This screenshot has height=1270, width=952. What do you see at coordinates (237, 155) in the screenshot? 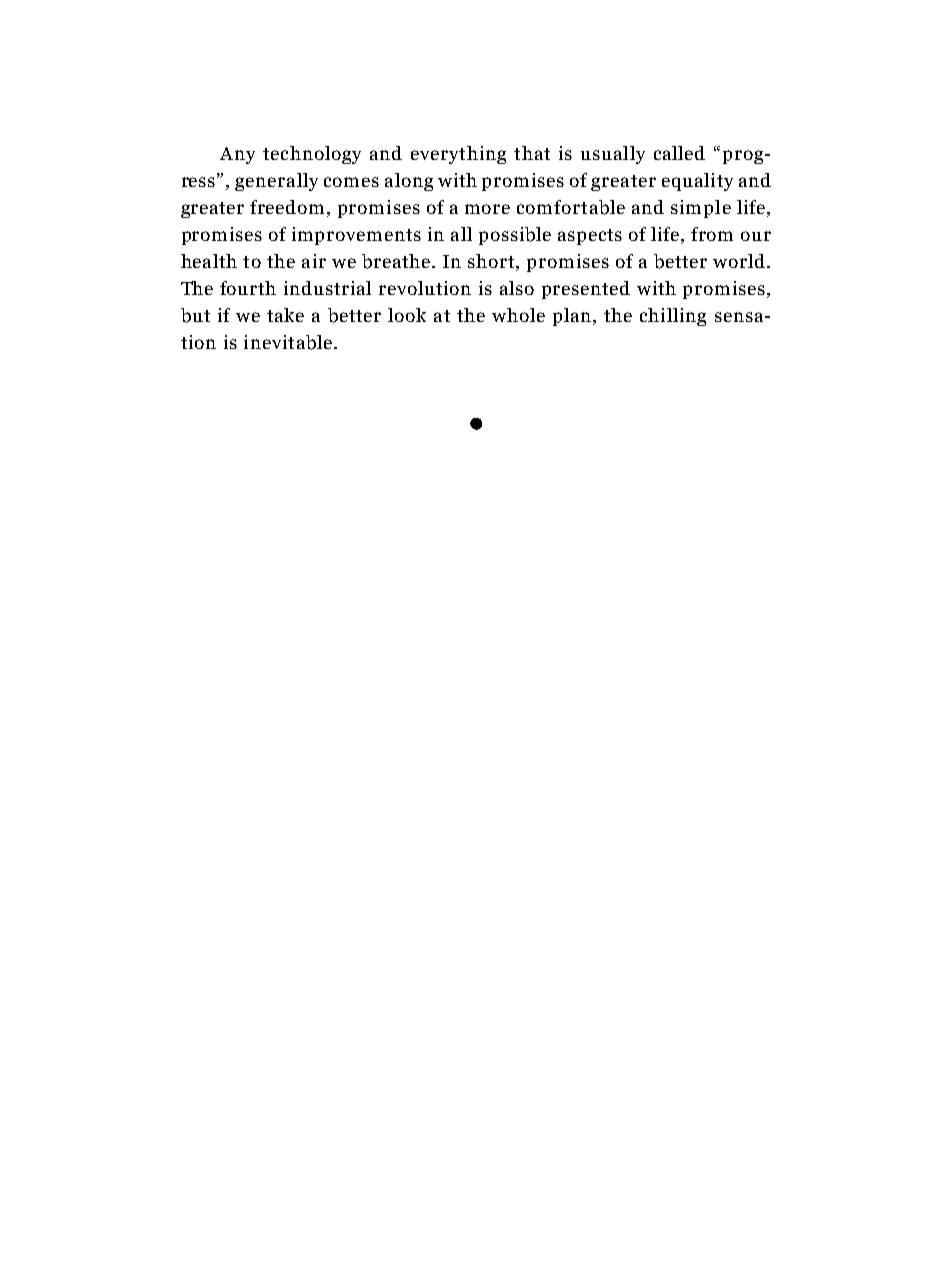
I see `Any` at bounding box center [237, 155].
